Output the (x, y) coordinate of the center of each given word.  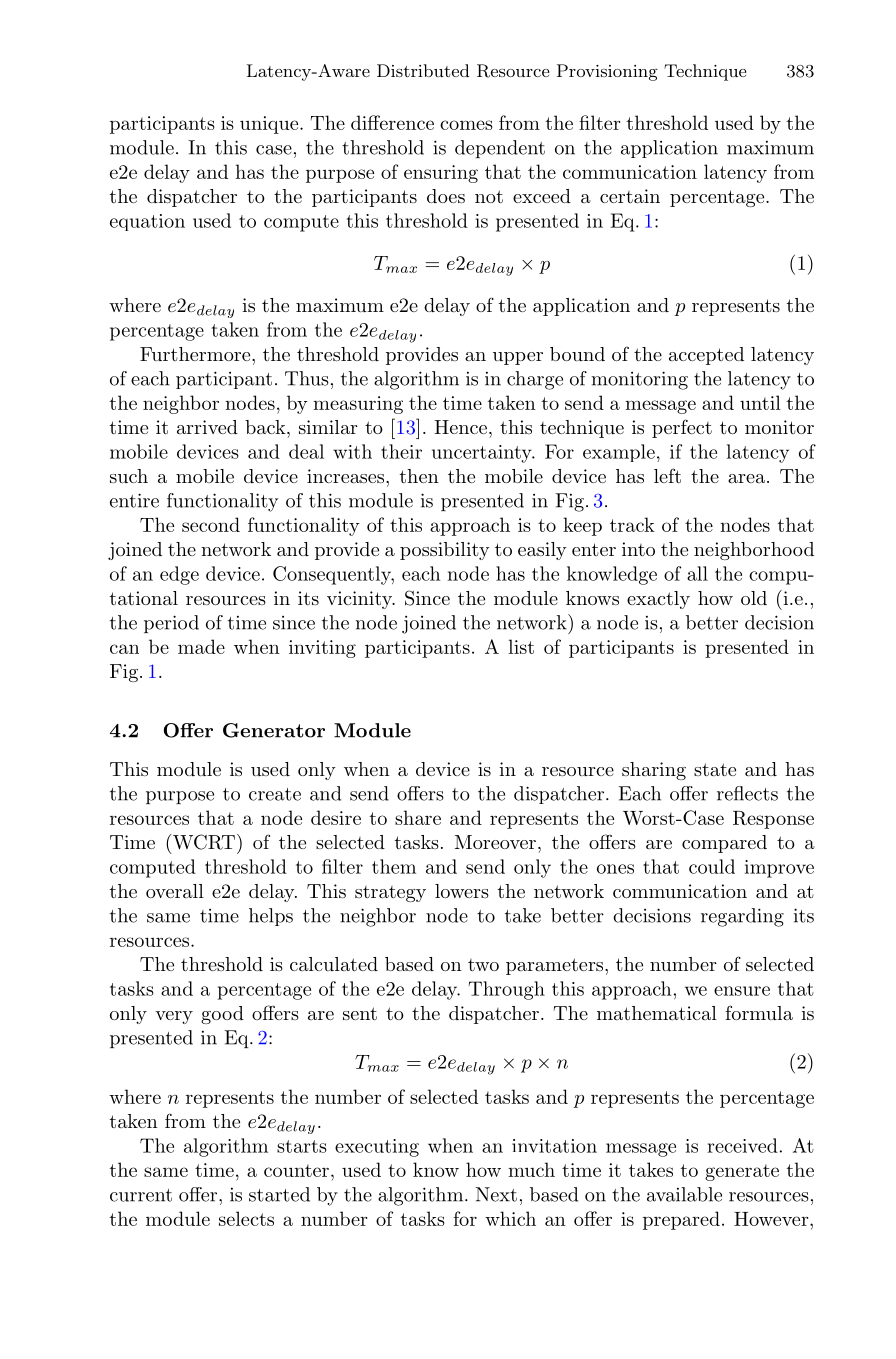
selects (246, 1218)
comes (466, 125)
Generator (274, 730)
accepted (706, 356)
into (638, 549)
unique (270, 125)
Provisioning (607, 72)
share (418, 817)
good (222, 1015)
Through (506, 990)
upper (518, 358)
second (211, 524)
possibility (445, 551)
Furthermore (196, 354)
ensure (742, 991)
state (715, 769)
